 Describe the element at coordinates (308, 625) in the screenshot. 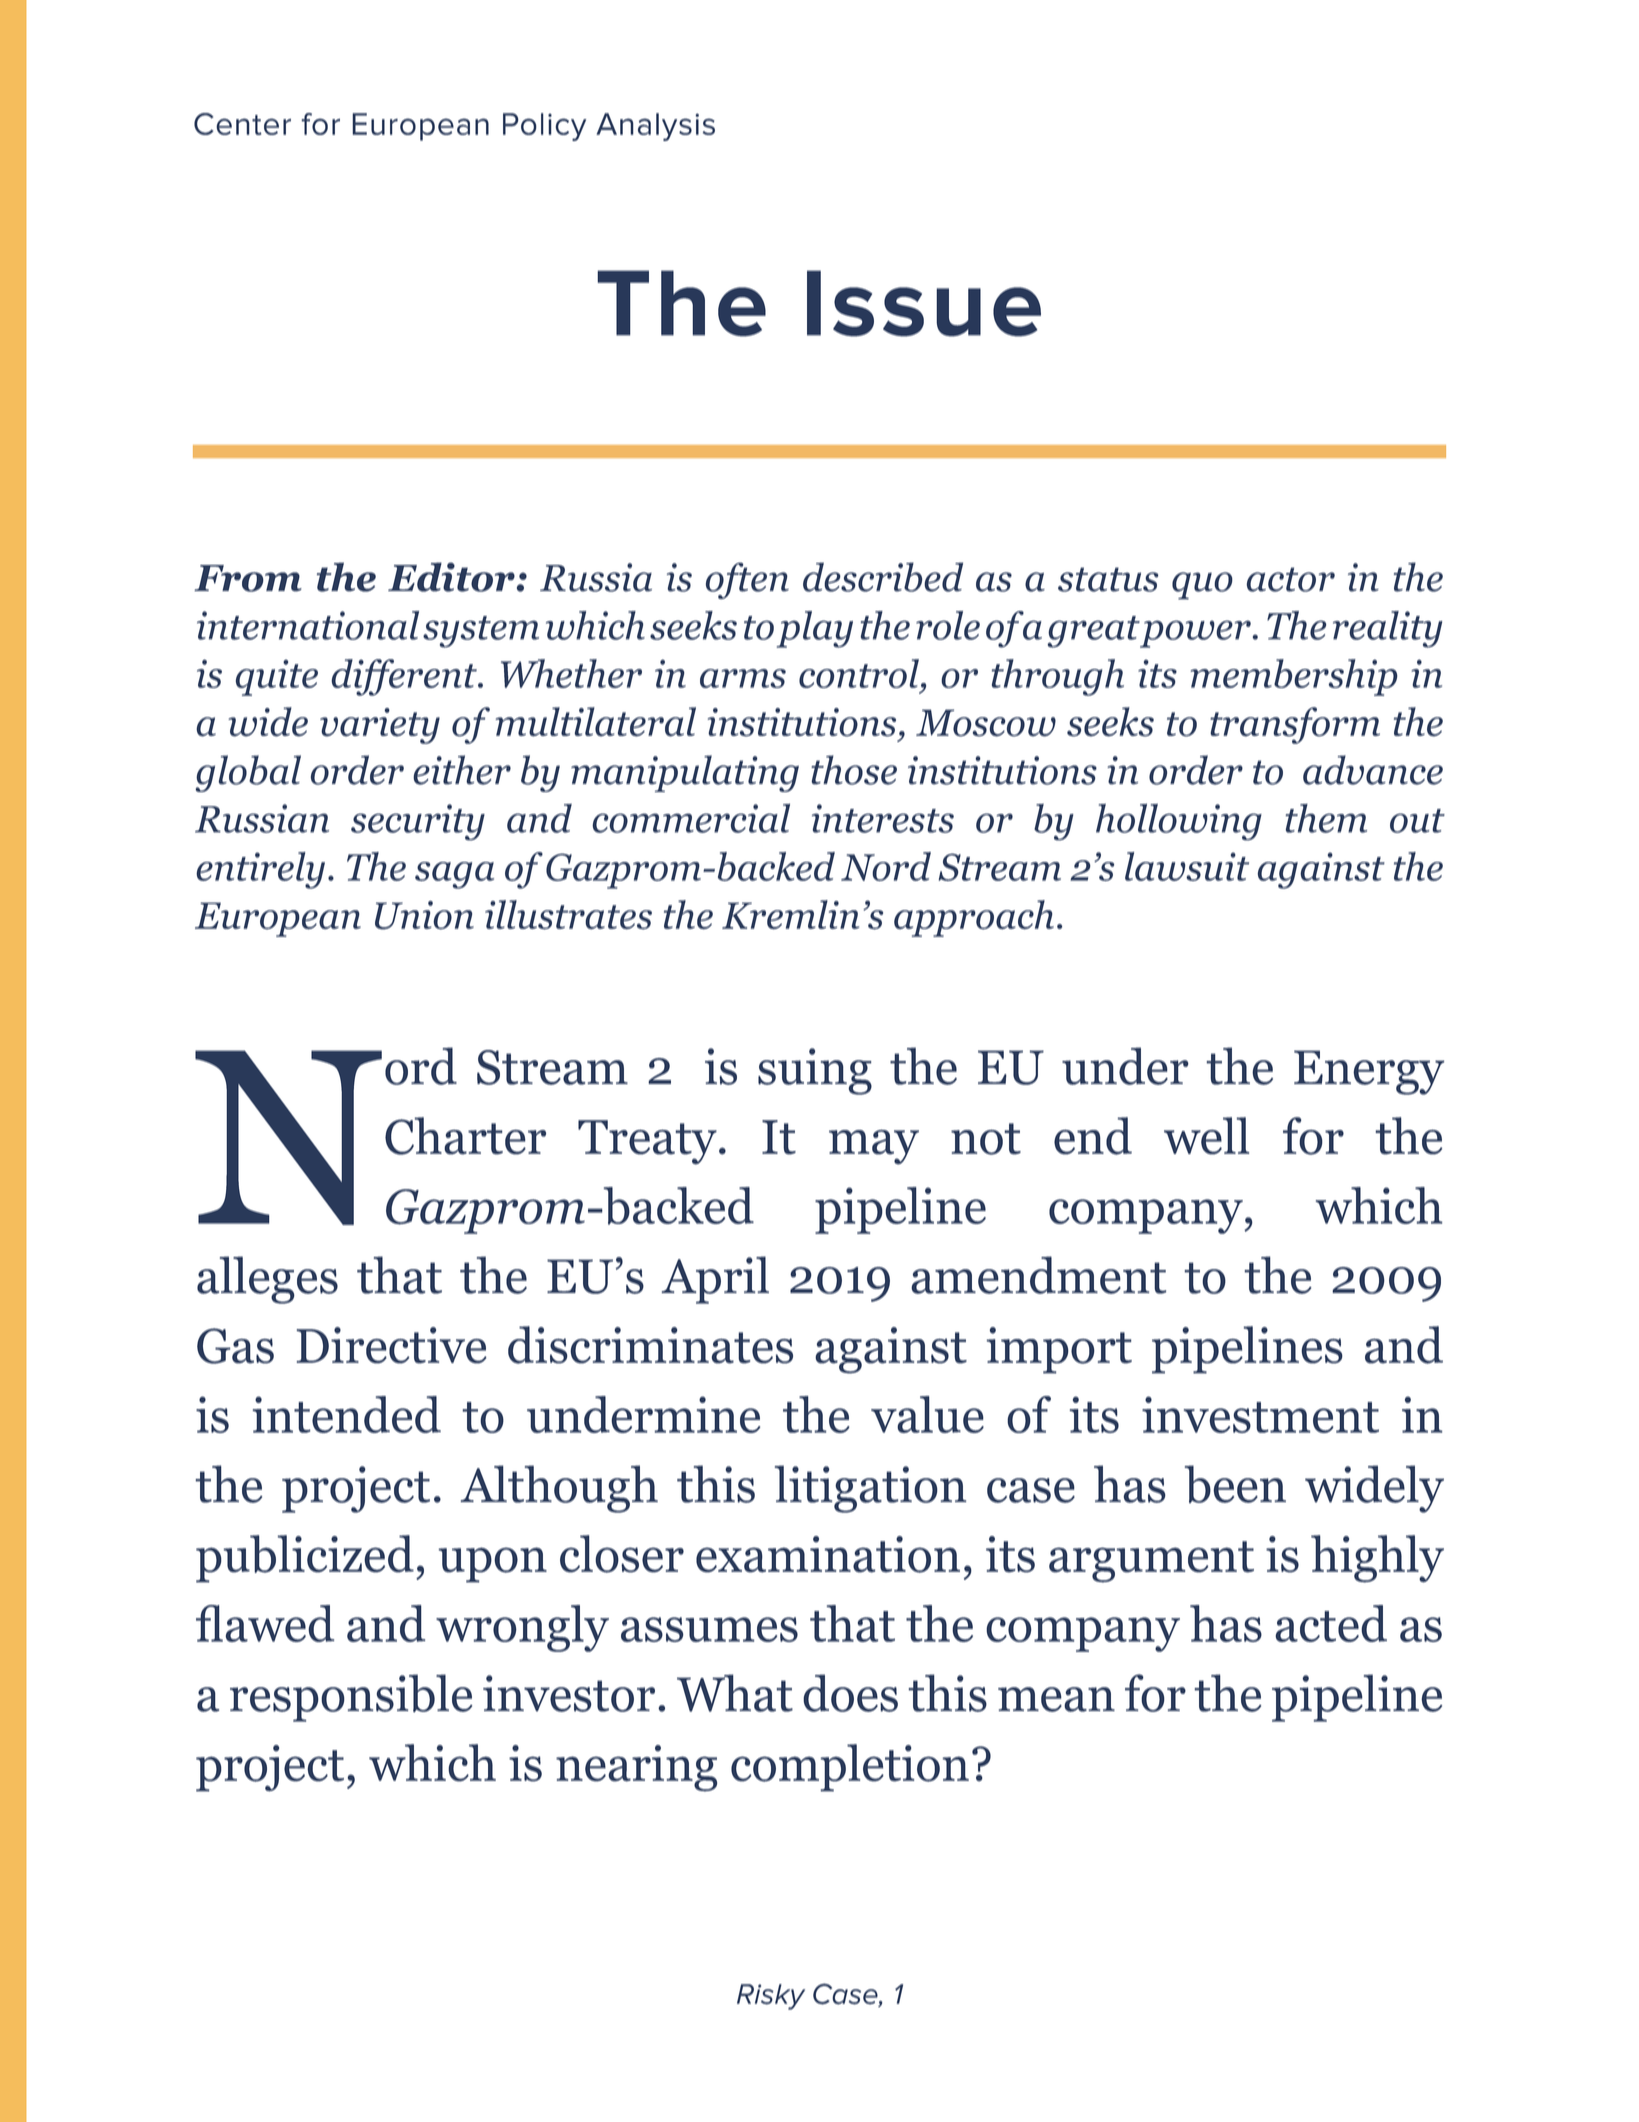

I see `international` at that location.
